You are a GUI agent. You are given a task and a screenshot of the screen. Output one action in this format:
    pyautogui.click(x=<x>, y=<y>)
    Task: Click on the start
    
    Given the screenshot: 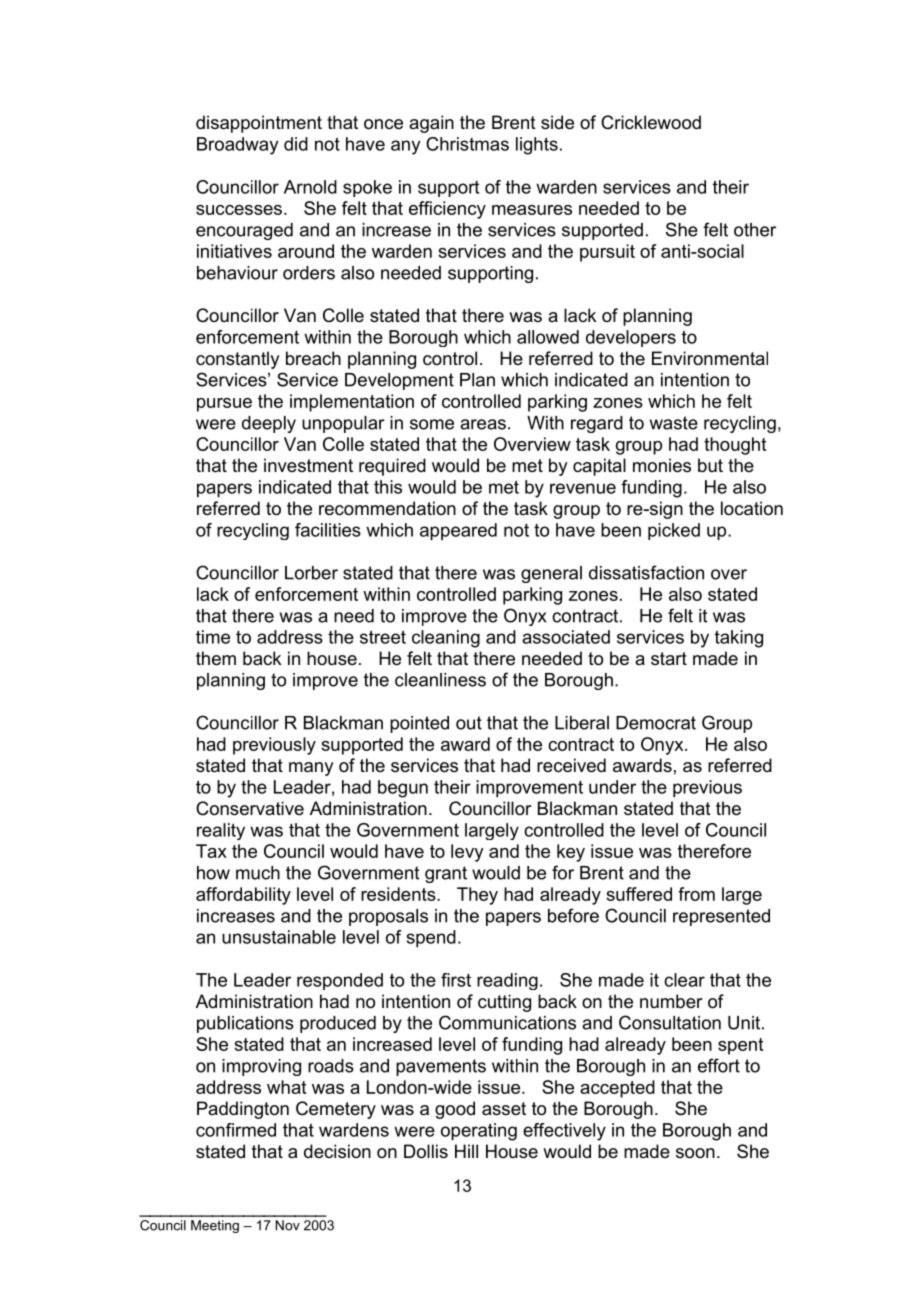 What is the action you would take?
    pyautogui.click(x=669, y=658)
